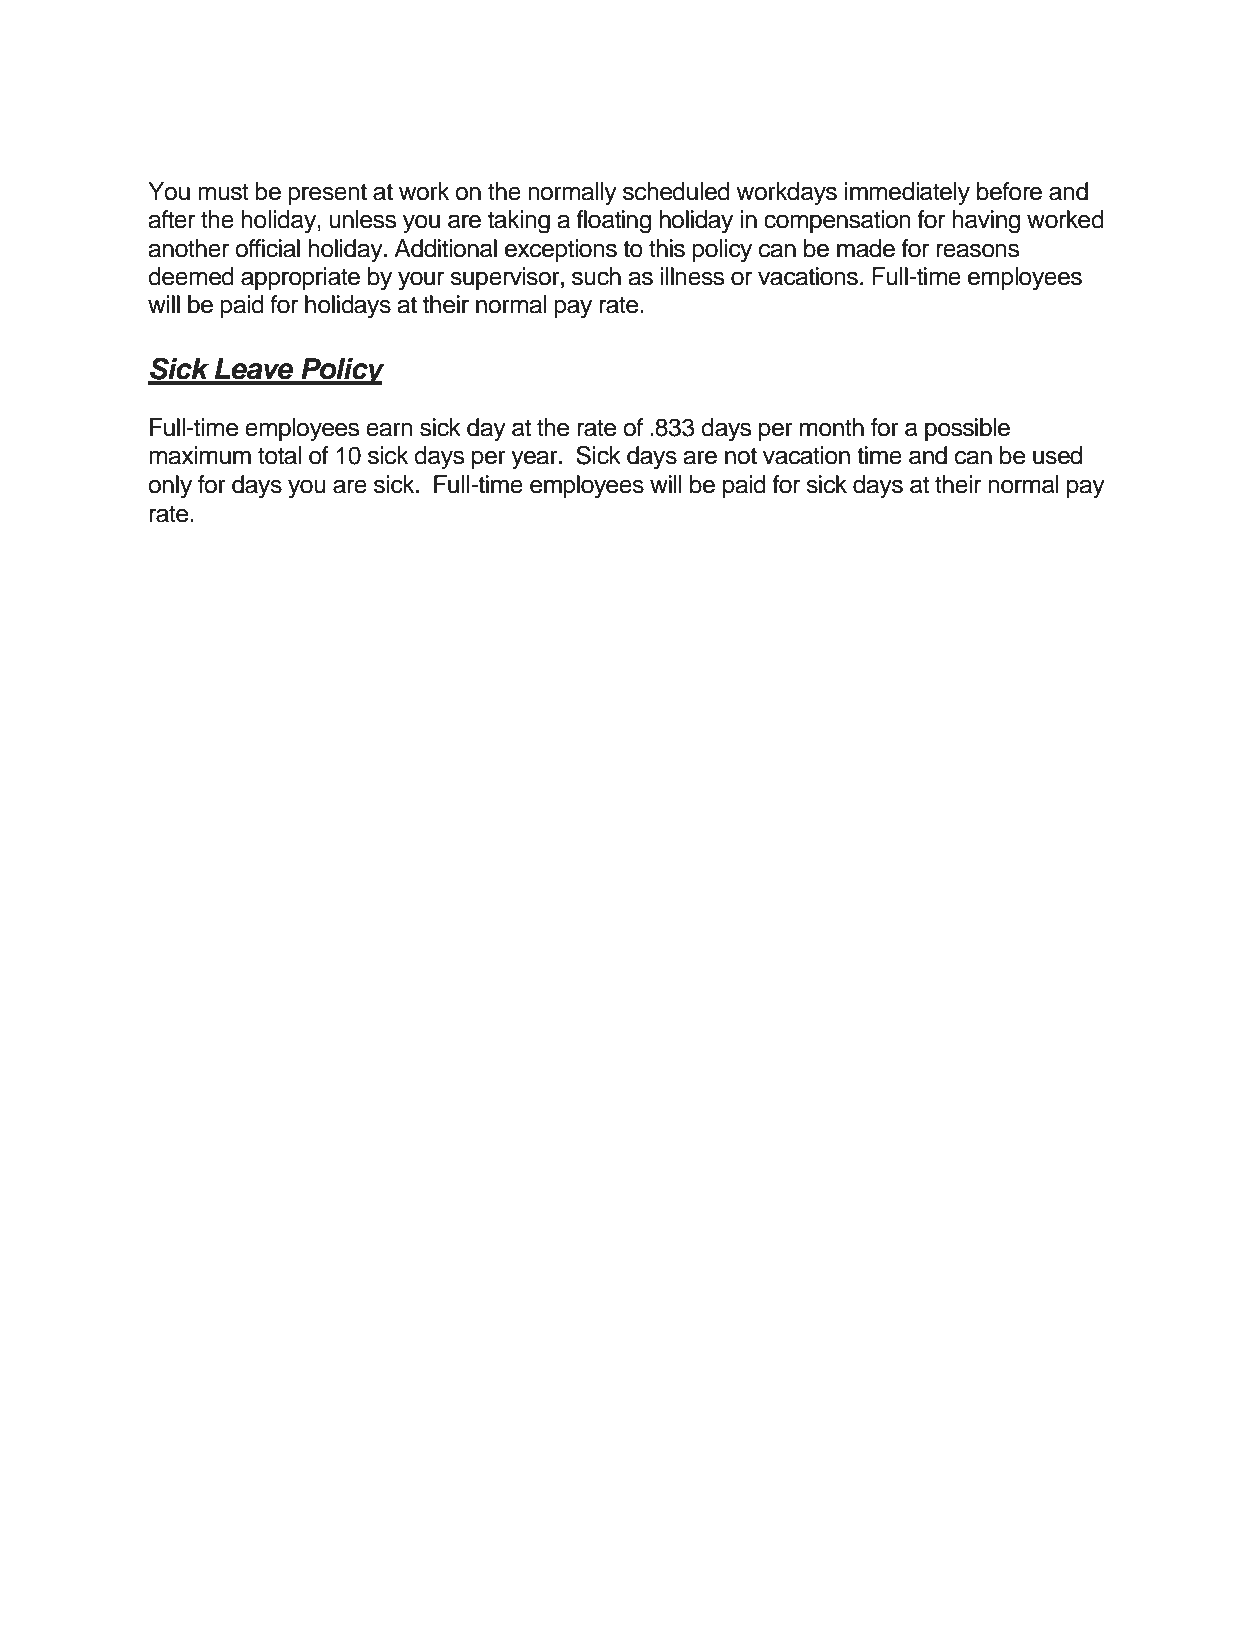 This document has width=1259, height=1629. What do you see at coordinates (300, 278) in the document?
I see `appropriate` at bounding box center [300, 278].
